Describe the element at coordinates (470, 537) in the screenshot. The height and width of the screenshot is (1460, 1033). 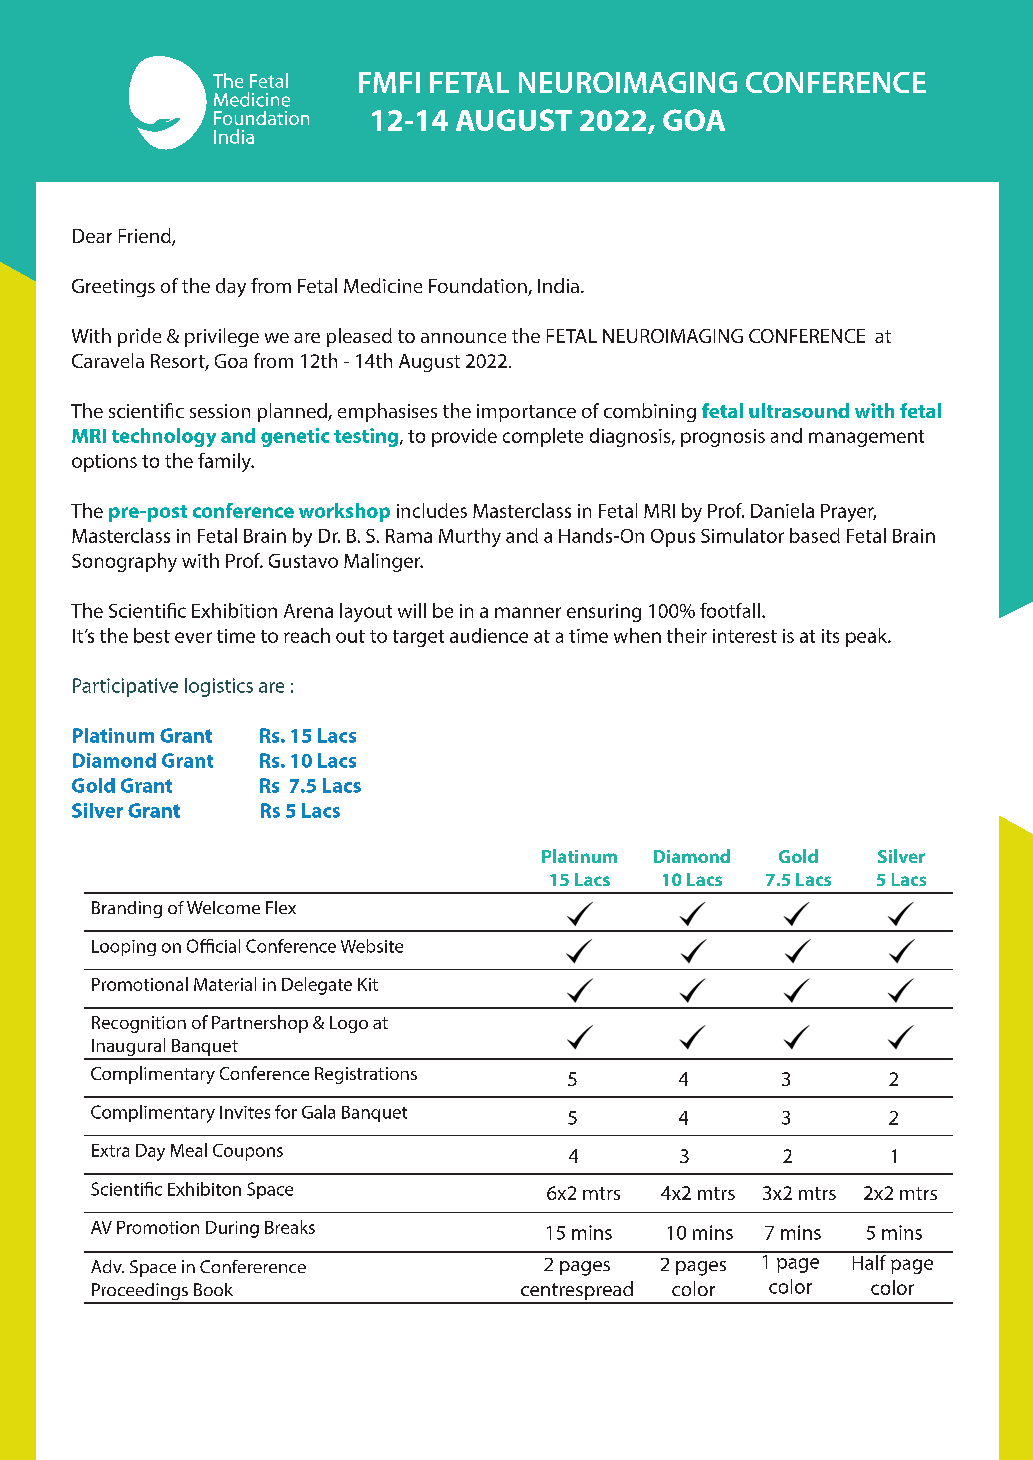
I see `Murthy` at that location.
